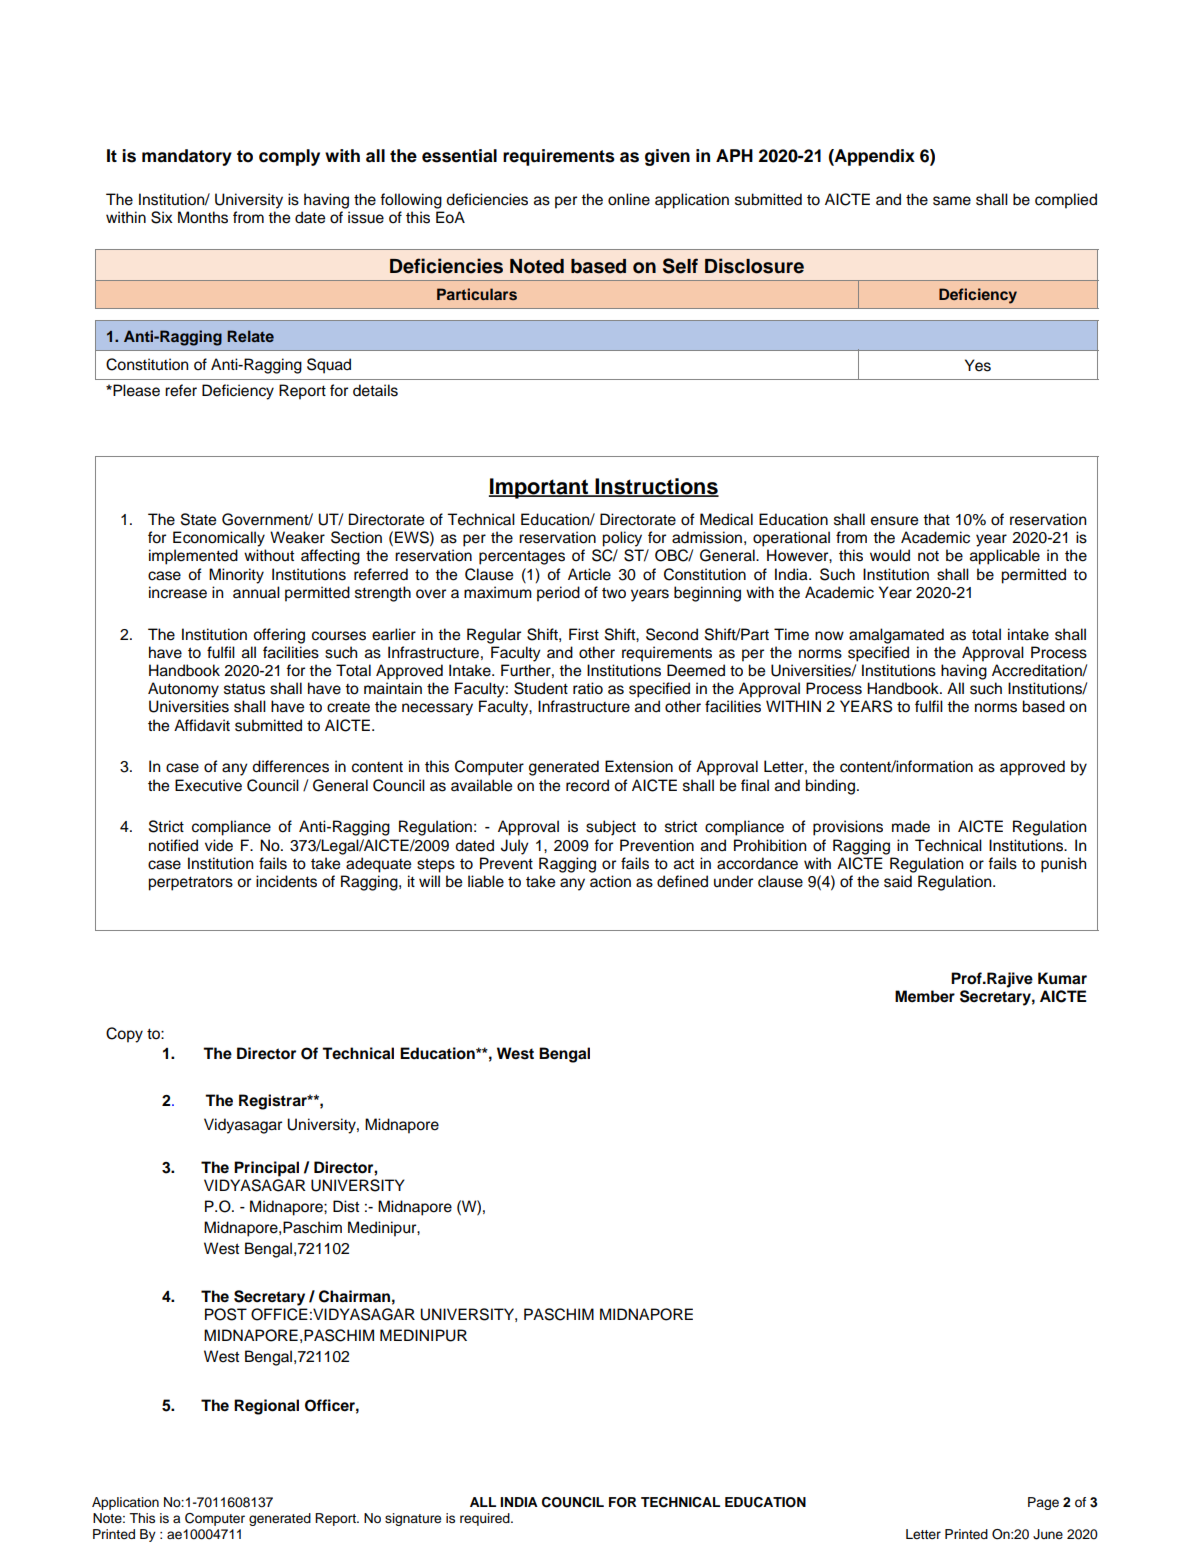 This screenshot has width=1204, height=1558. I want to click on amalgamated, so click(896, 636).
